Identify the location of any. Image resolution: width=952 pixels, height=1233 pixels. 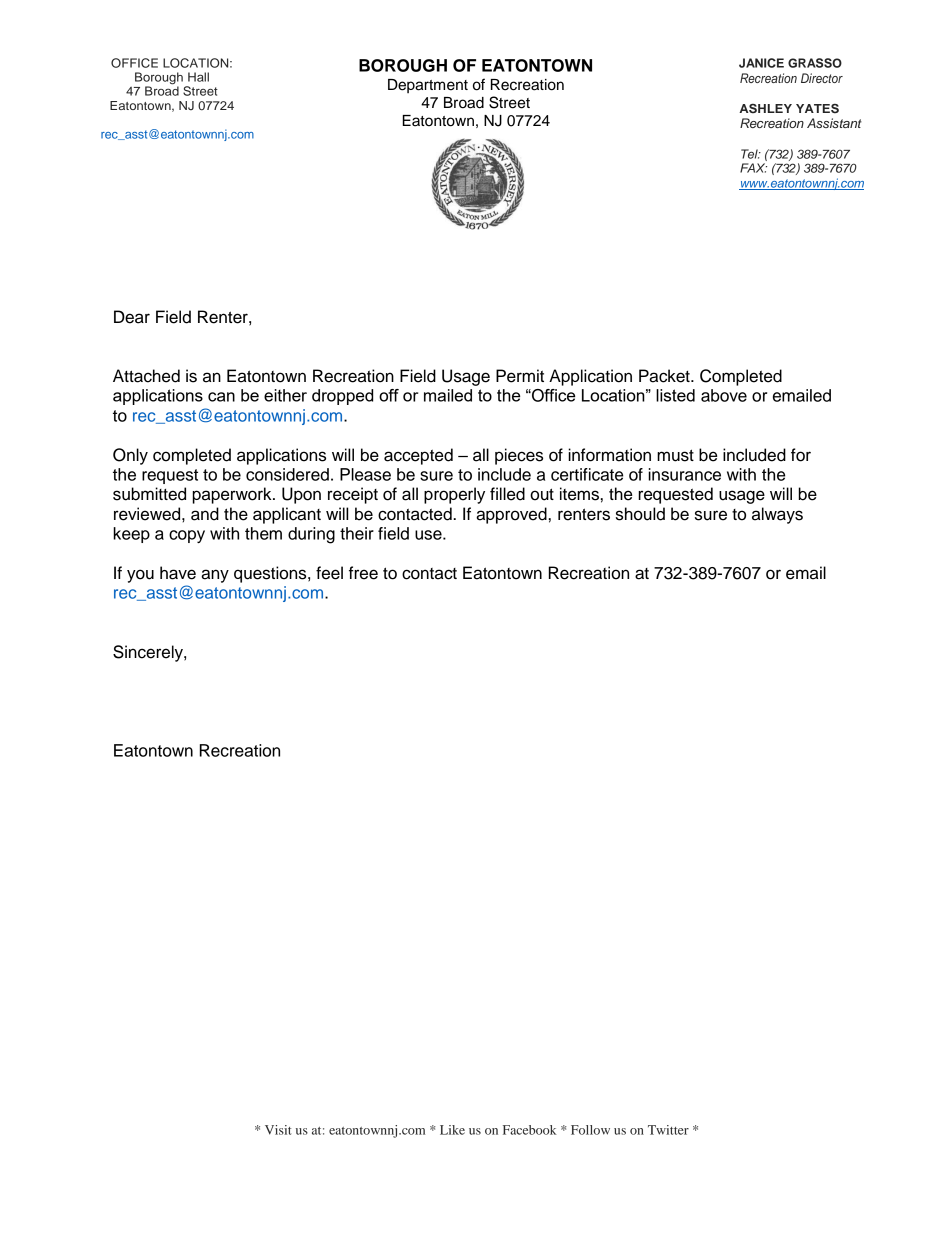
(215, 576).
